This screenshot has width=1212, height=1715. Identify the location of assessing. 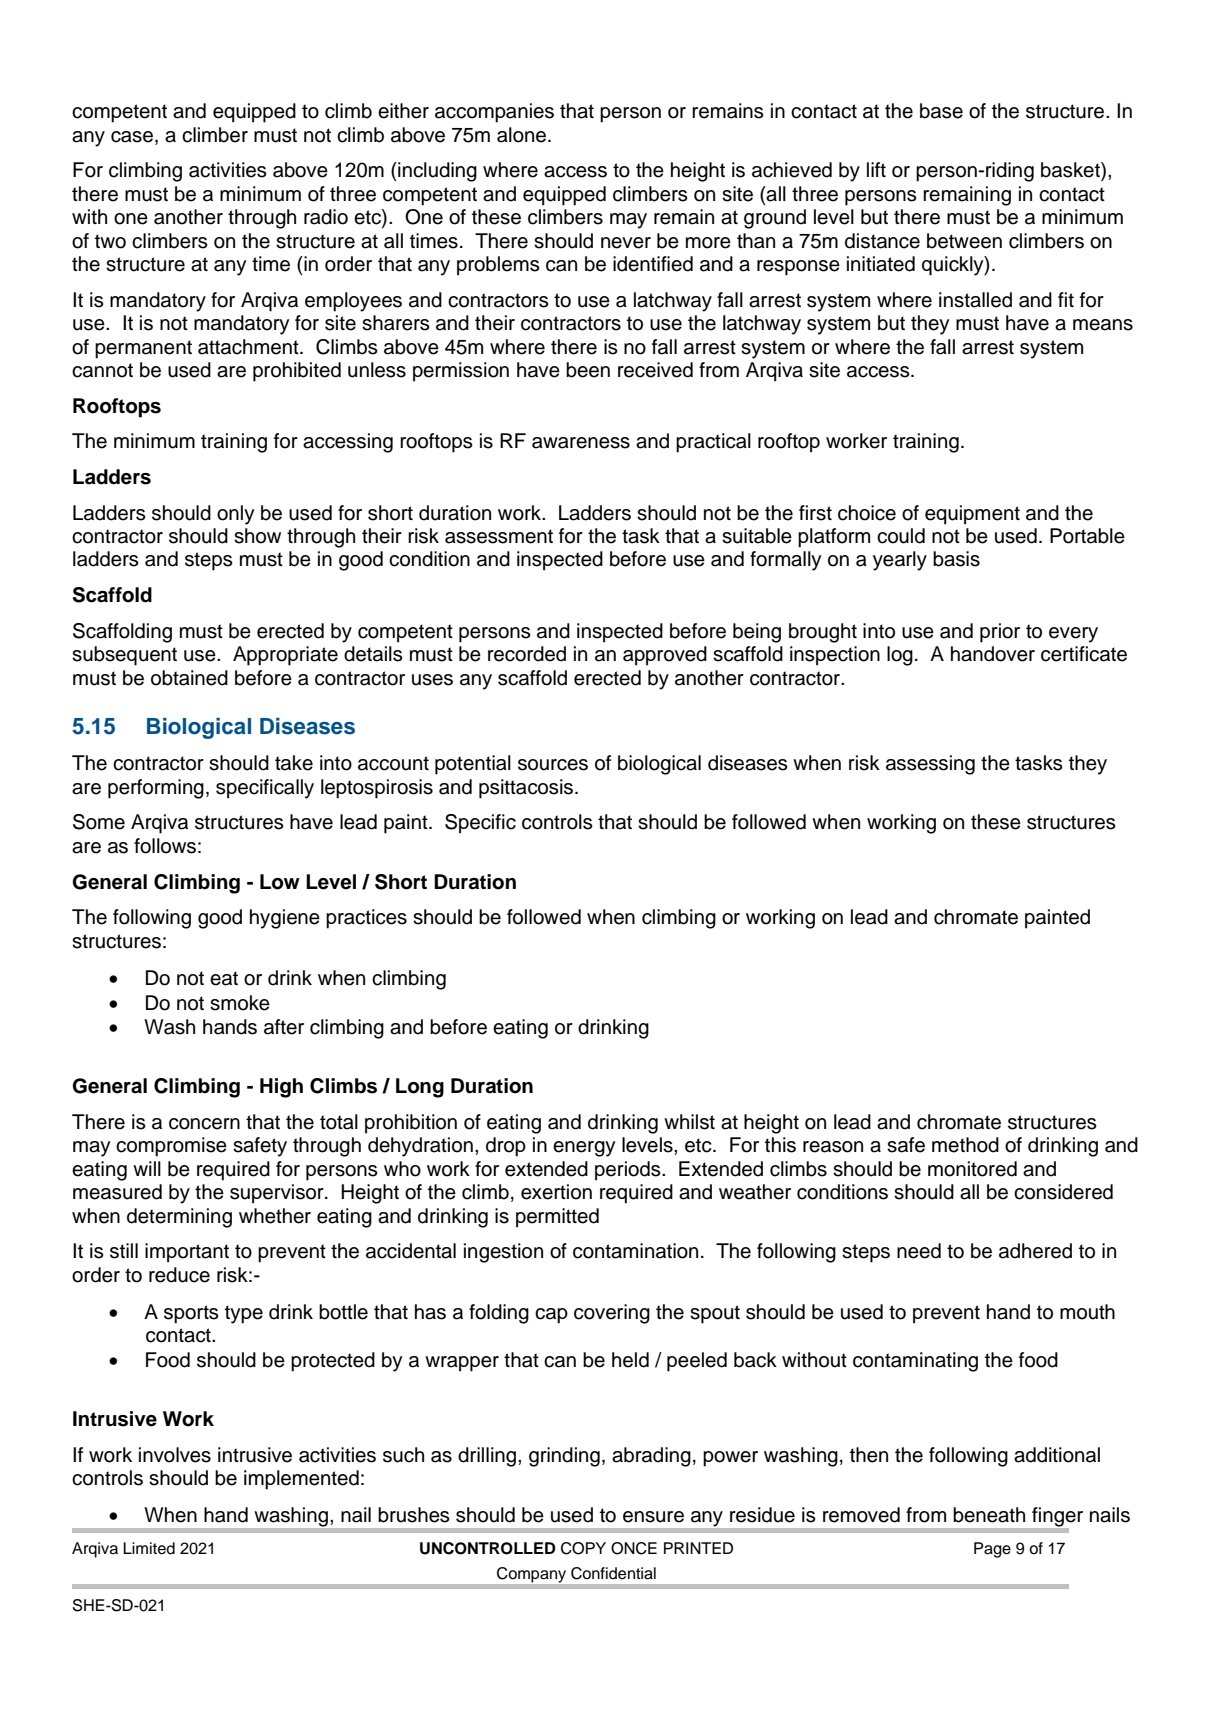
(930, 765).
